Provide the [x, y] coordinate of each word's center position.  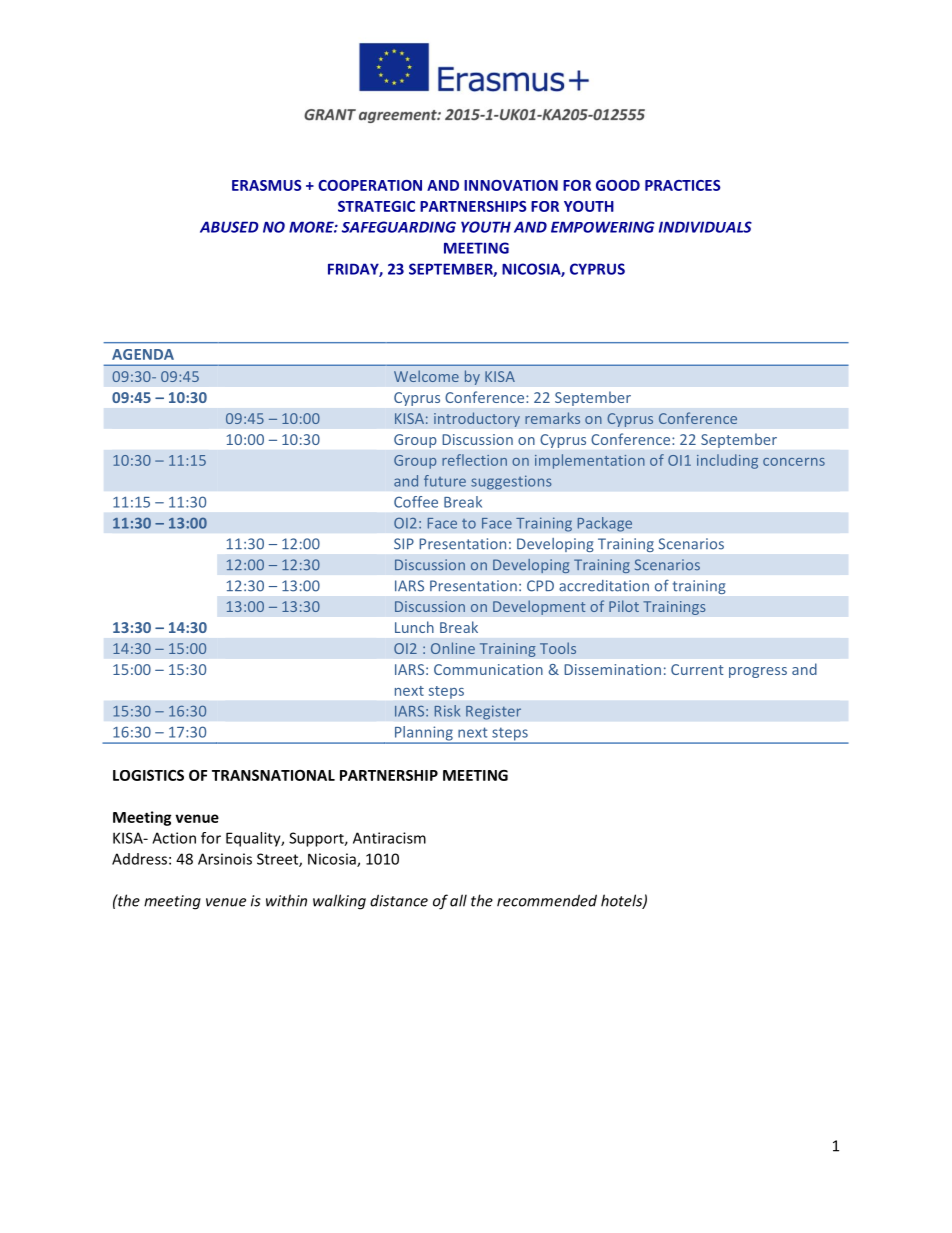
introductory [477, 419]
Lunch [414, 627]
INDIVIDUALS [705, 227]
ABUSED [229, 227]
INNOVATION [511, 185]
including [727, 461]
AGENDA [143, 354]
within [286, 900]
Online [453, 648]
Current [697, 669]
